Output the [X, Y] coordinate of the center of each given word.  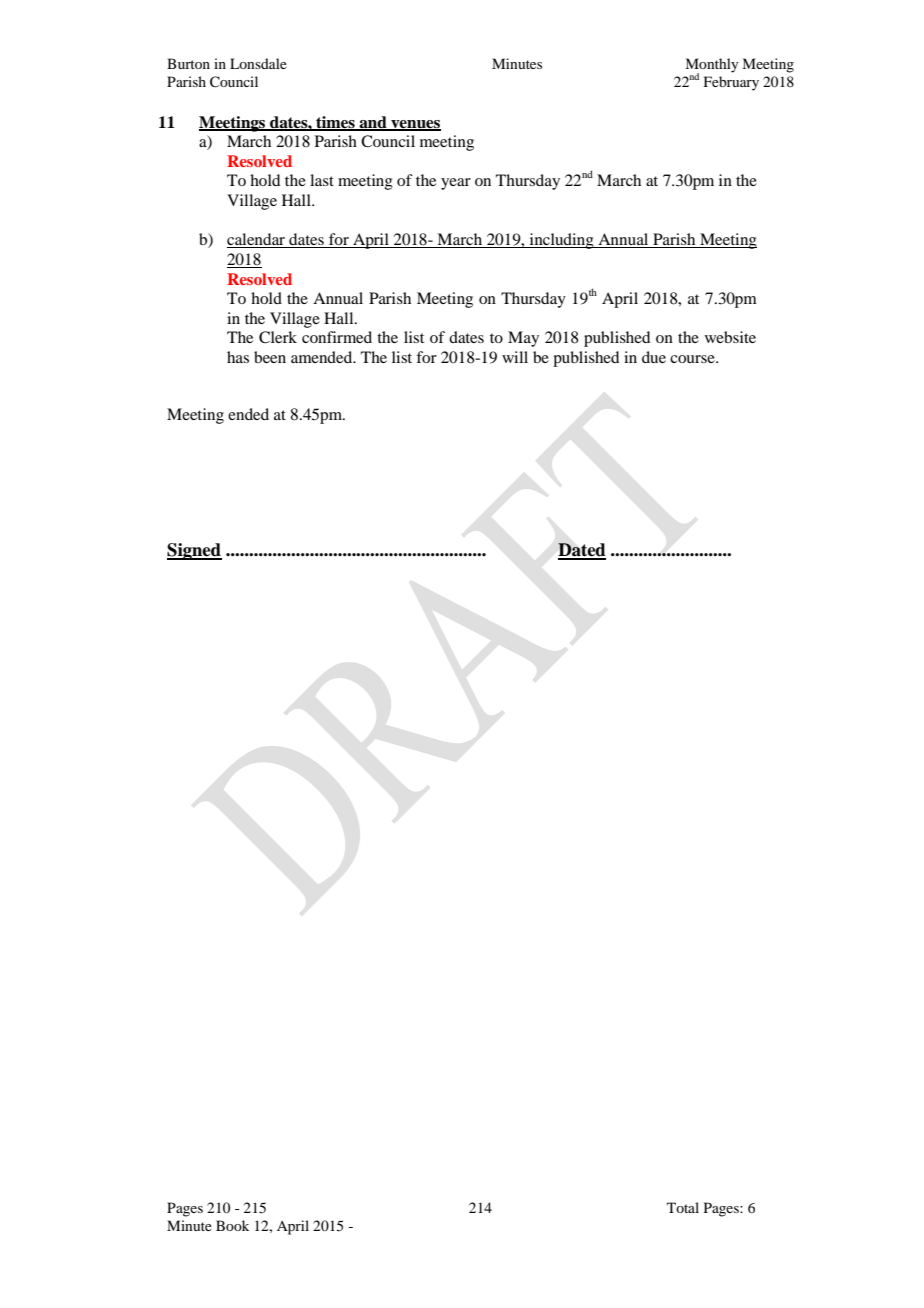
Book [232, 1225]
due [654, 357]
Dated [582, 551]
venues [415, 125]
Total [683, 1207]
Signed [194, 551]
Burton [188, 63]
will [515, 357]
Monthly [711, 66]
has [238, 357]
